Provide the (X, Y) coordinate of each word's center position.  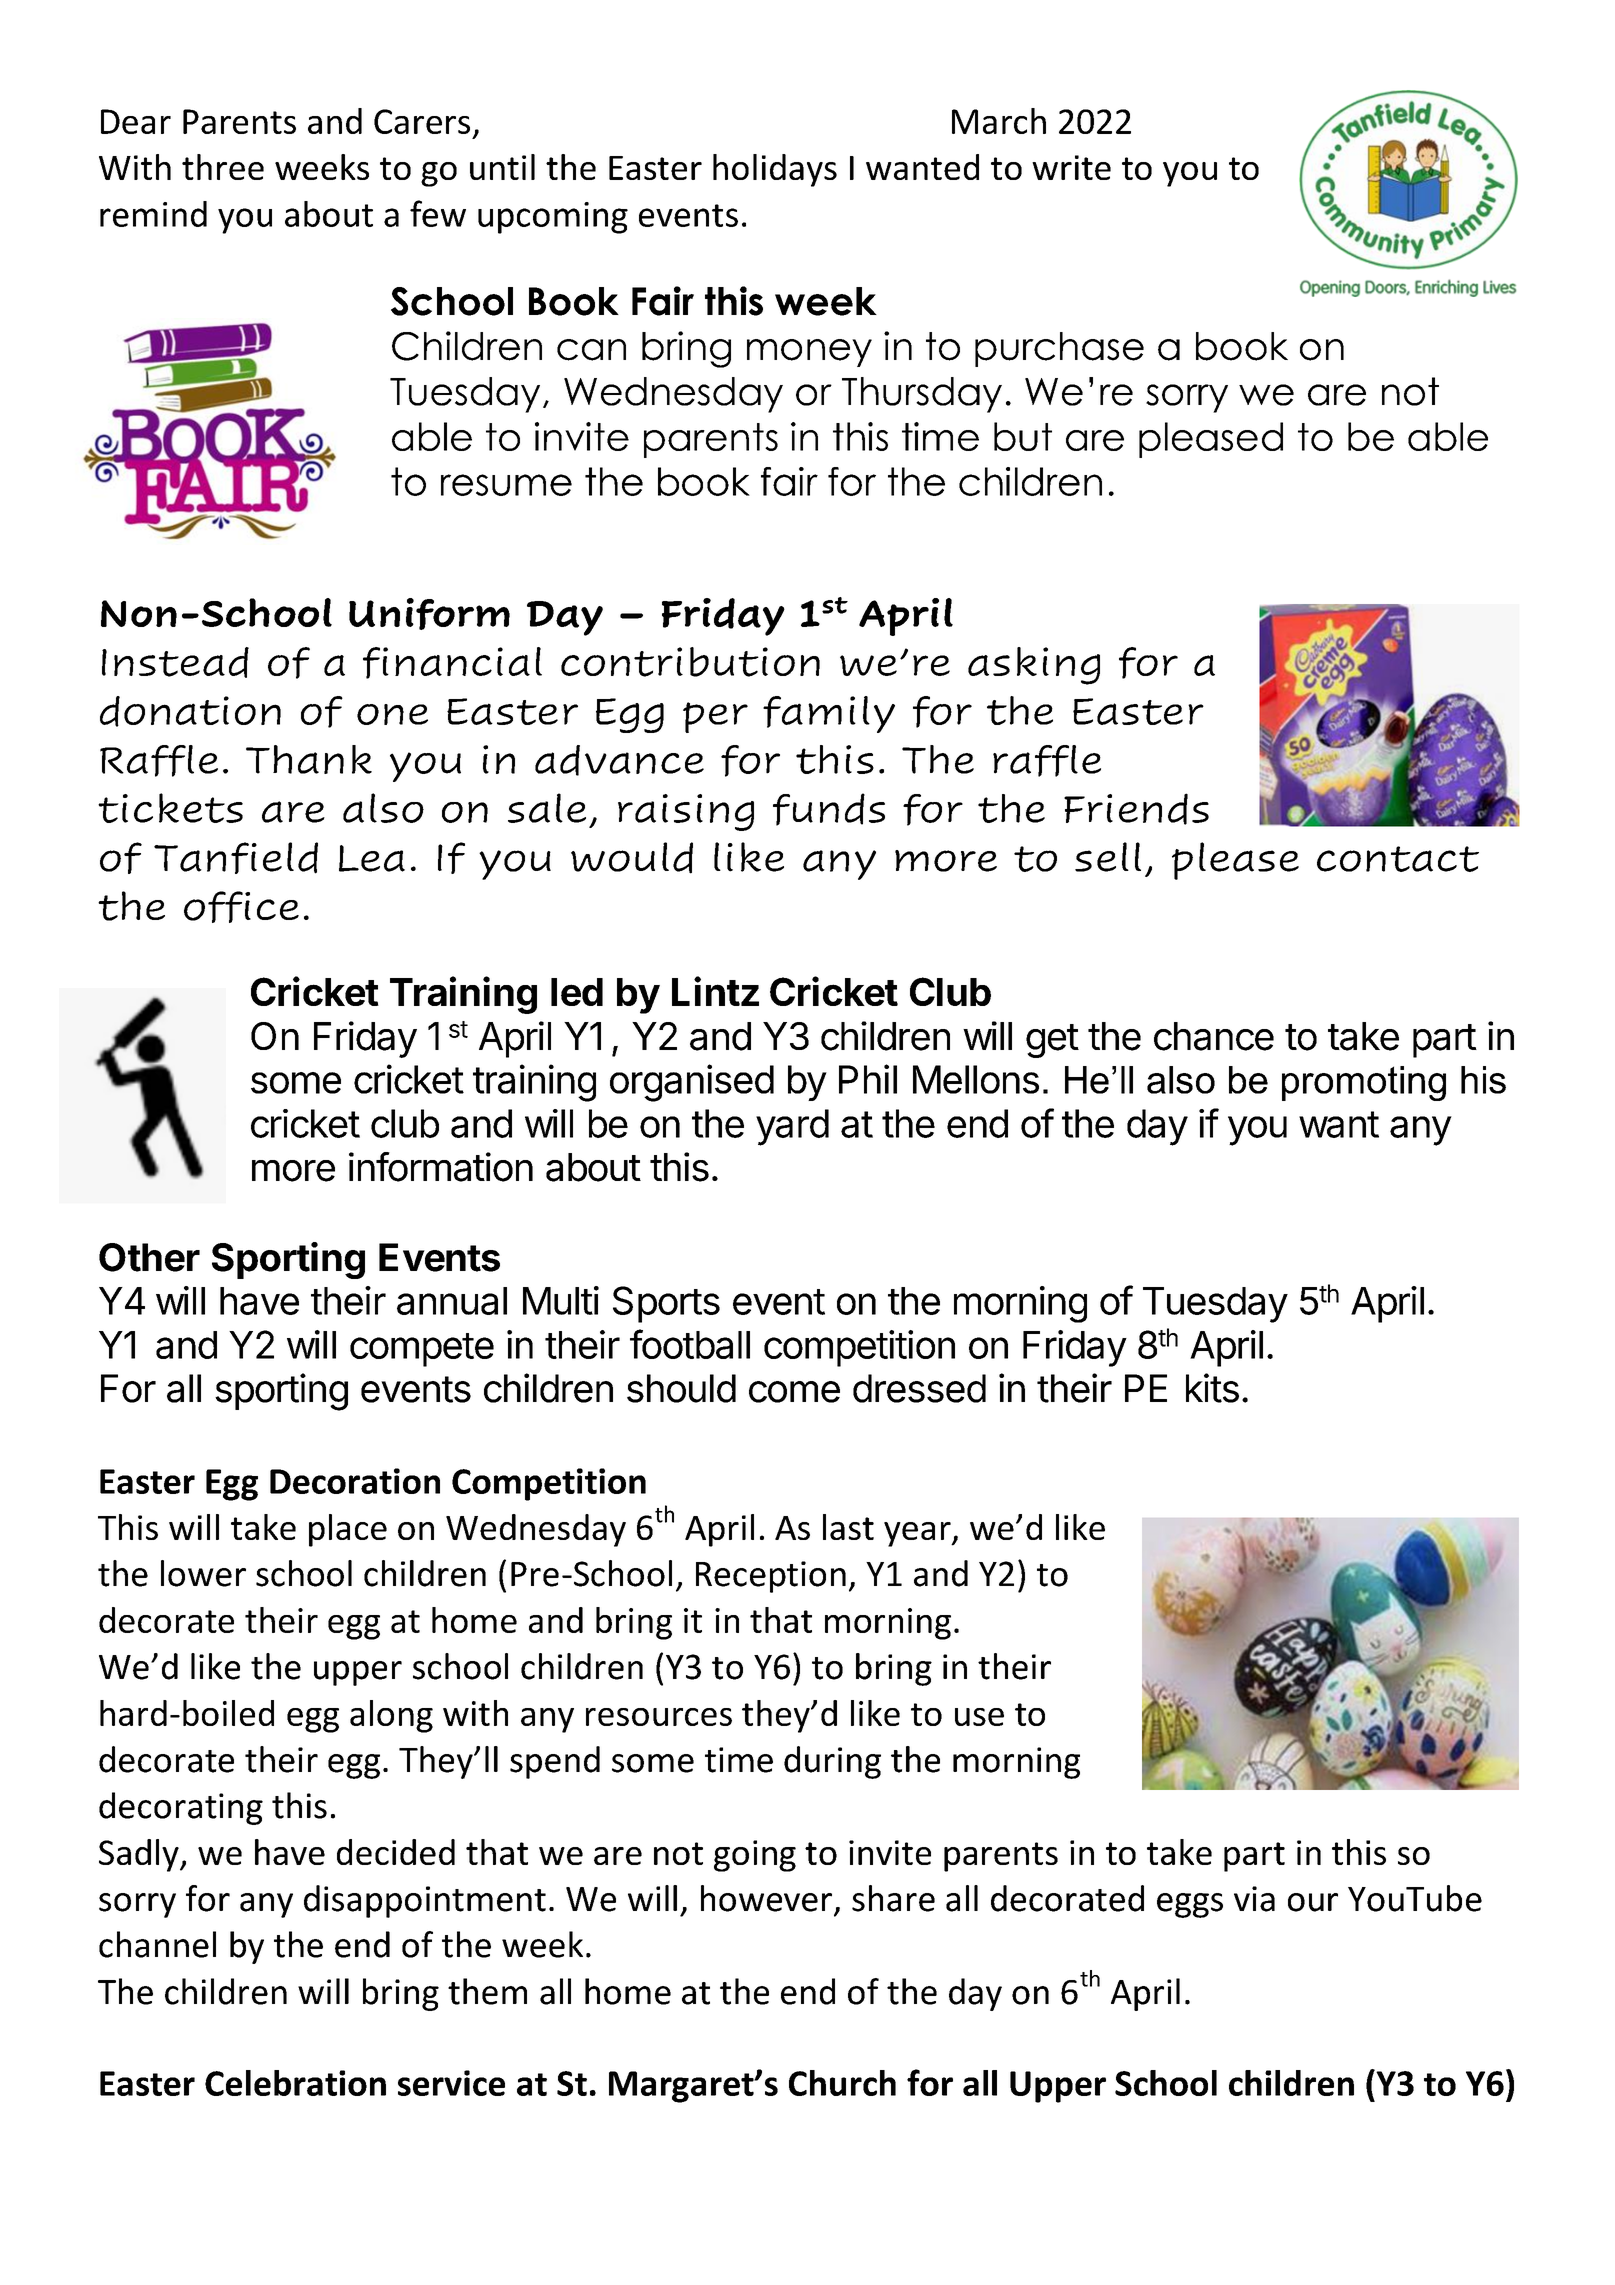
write (1071, 167)
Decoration (355, 1481)
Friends (1136, 809)
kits (1212, 1388)
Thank (309, 759)
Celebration (295, 2083)
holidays (775, 170)
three (223, 167)
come (794, 1392)
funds (829, 809)
